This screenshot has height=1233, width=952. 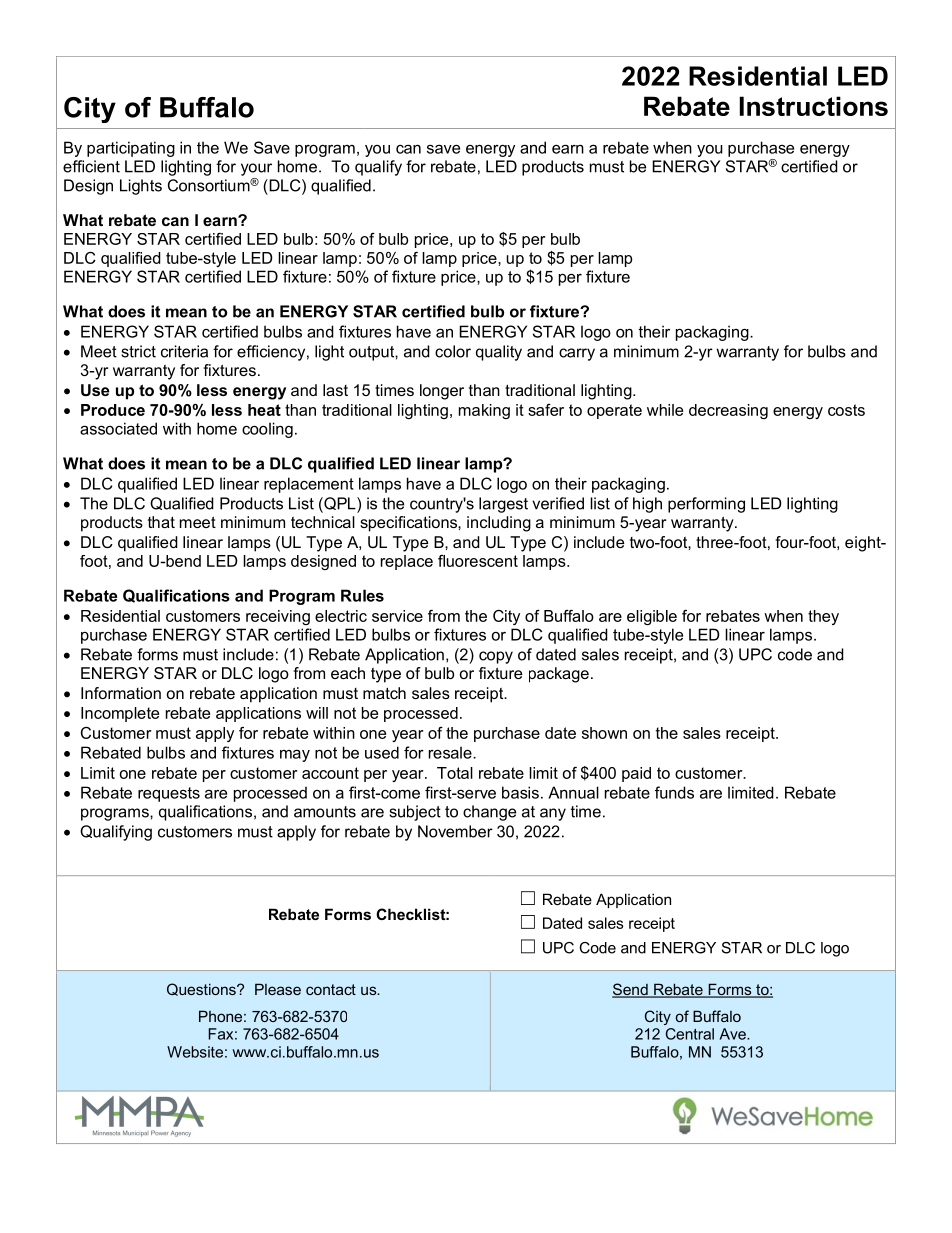 What do you see at coordinates (674, 792) in the screenshot?
I see `funds` at bounding box center [674, 792].
